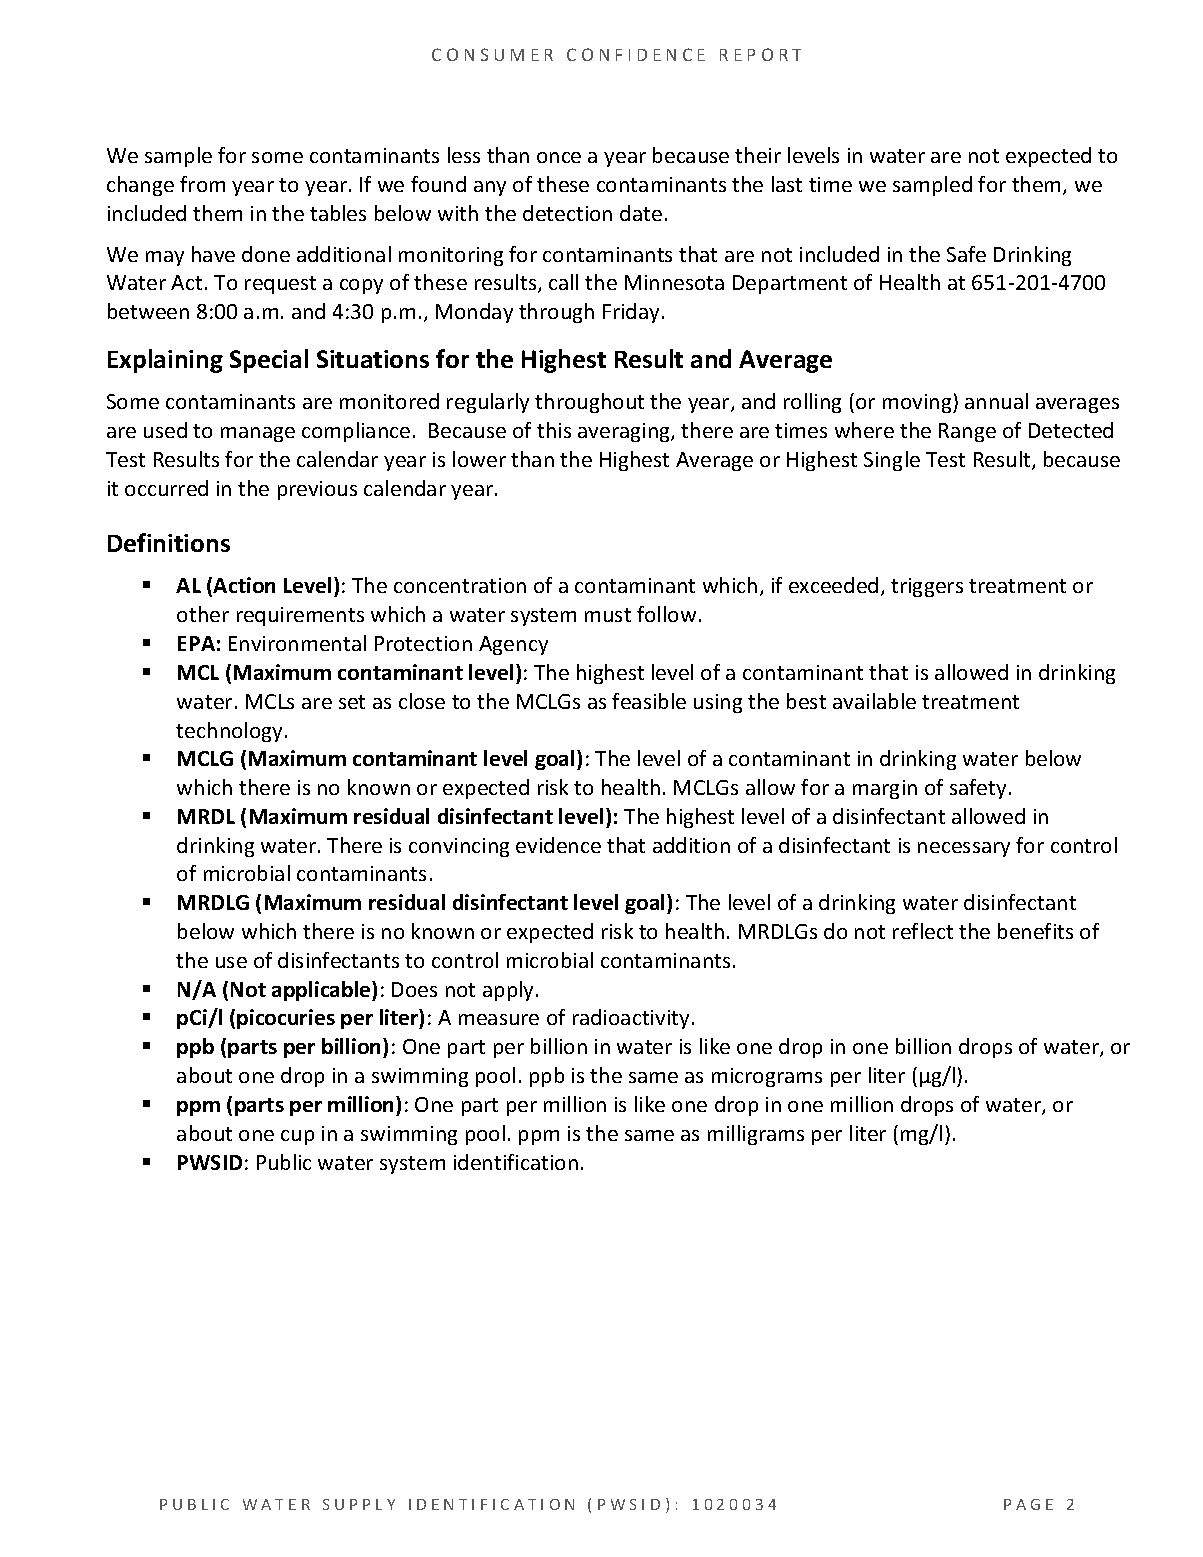 The height and width of the screenshot is (1557, 1203). I want to click on date, so click(641, 213).
